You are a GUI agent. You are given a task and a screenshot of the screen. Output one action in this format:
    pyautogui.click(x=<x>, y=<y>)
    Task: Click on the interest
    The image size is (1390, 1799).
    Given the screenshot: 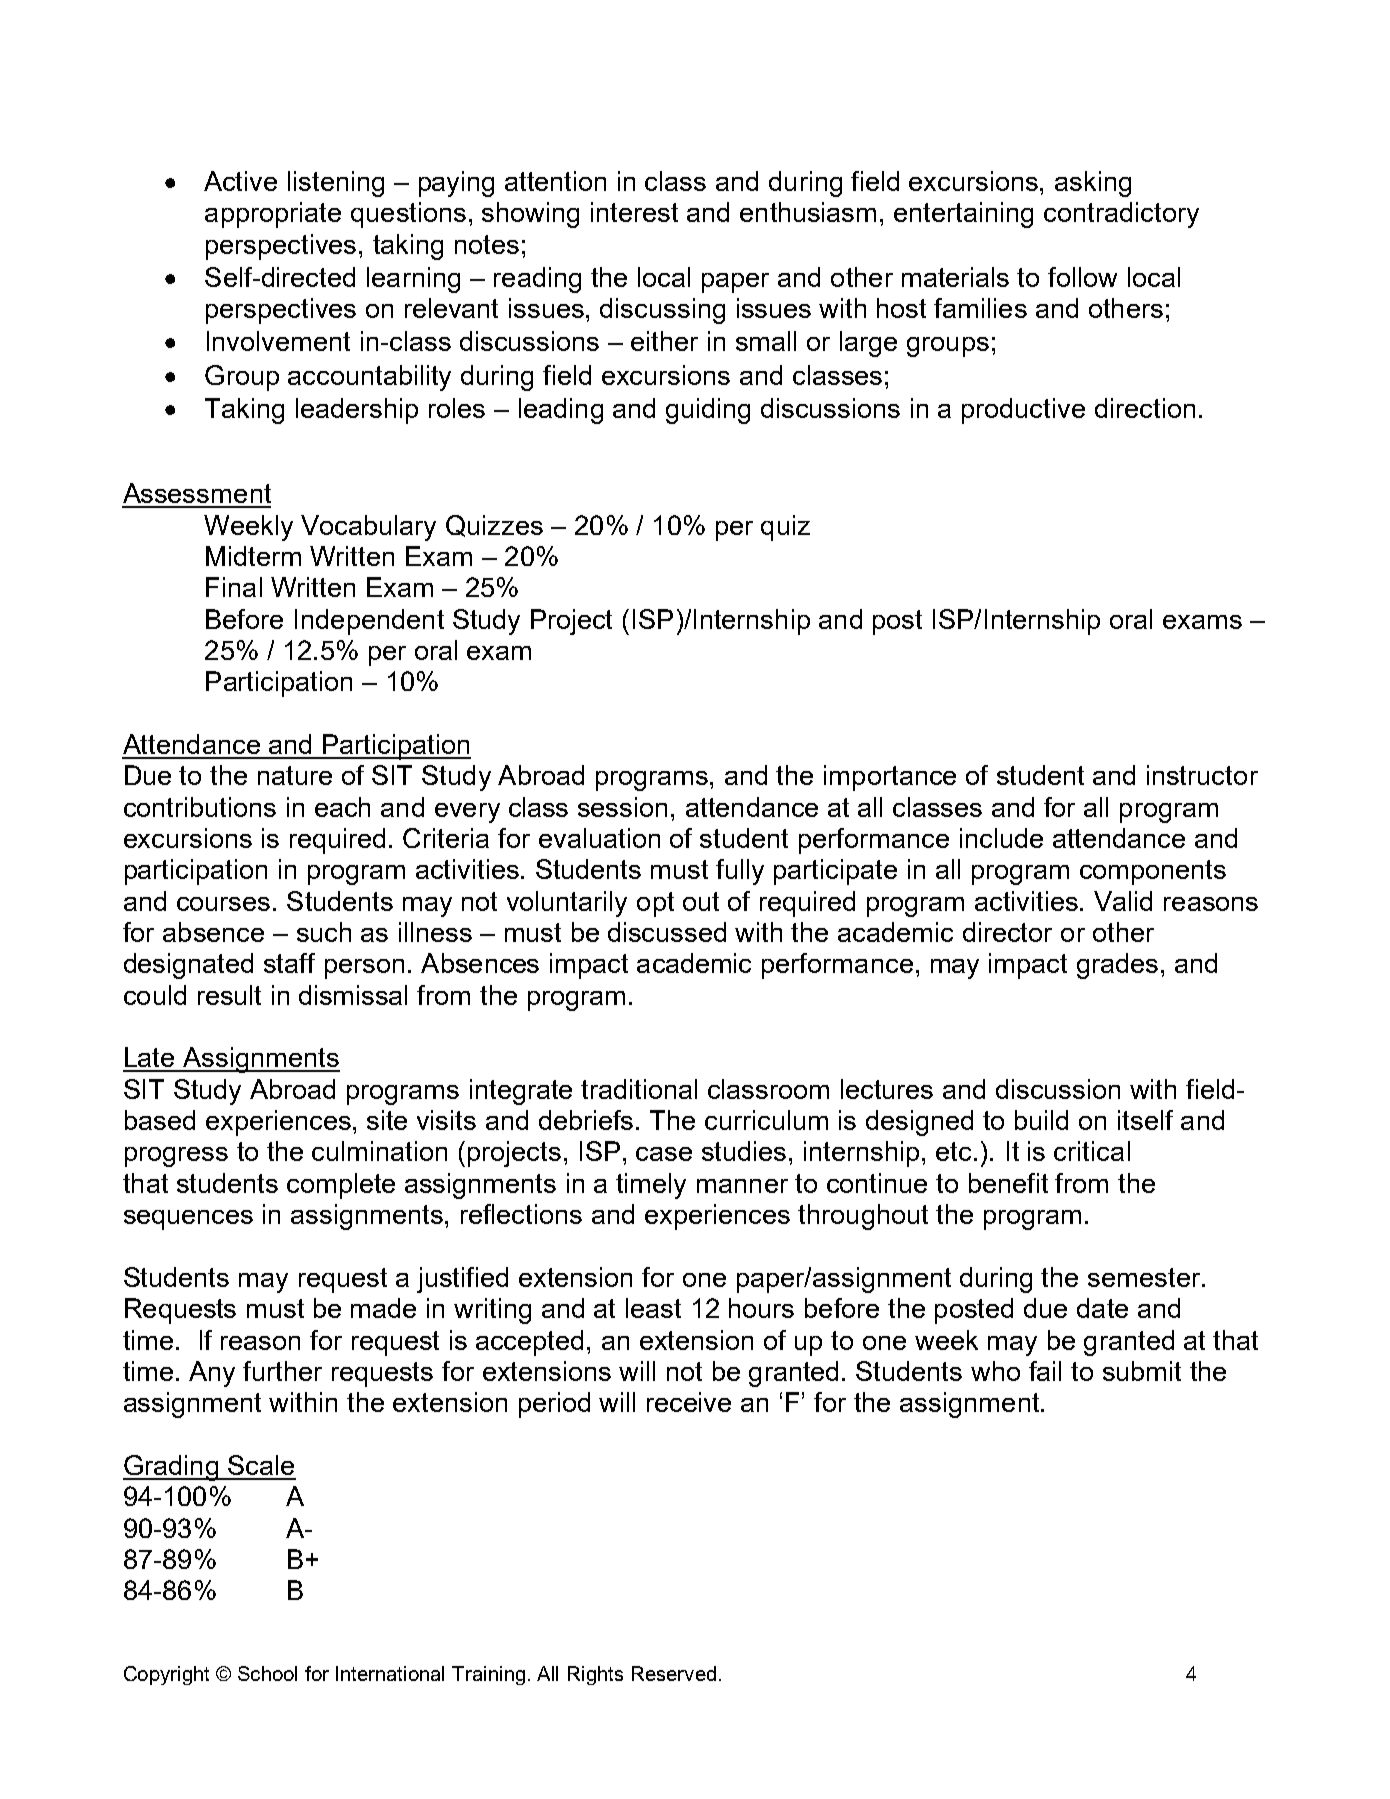 What is the action you would take?
    pyautogui.click(x=634, y=212)
